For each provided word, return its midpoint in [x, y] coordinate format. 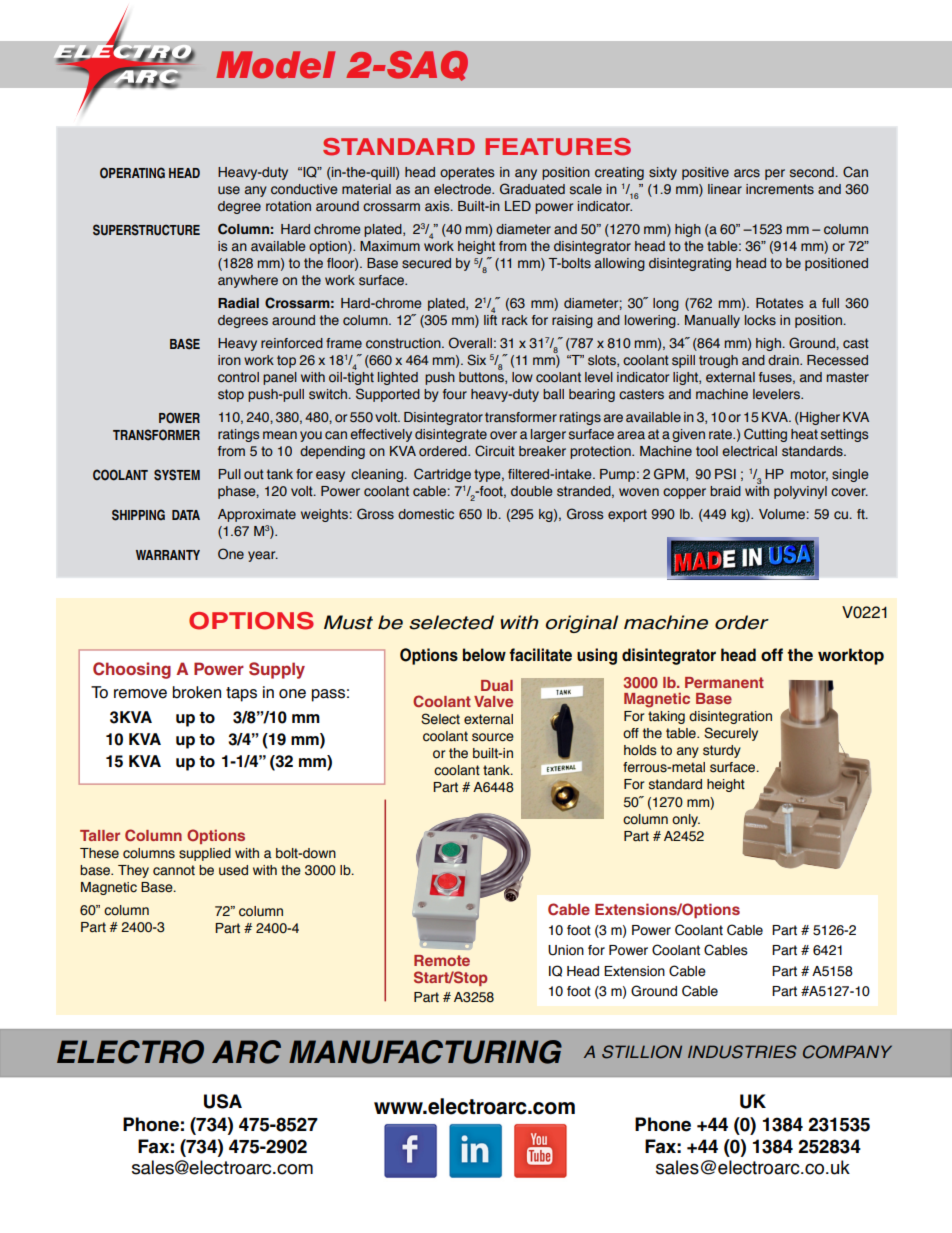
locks [760, 320]
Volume [783, 514]
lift [490, 320]
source [493, 737]
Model [275, 65]
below [484, 654]
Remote [442, 960]
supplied [205, 854]
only [686, 820]
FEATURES [558, 147]
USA [223, 1101]
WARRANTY [168, 555]
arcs [747, 173]
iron [229, 360]
